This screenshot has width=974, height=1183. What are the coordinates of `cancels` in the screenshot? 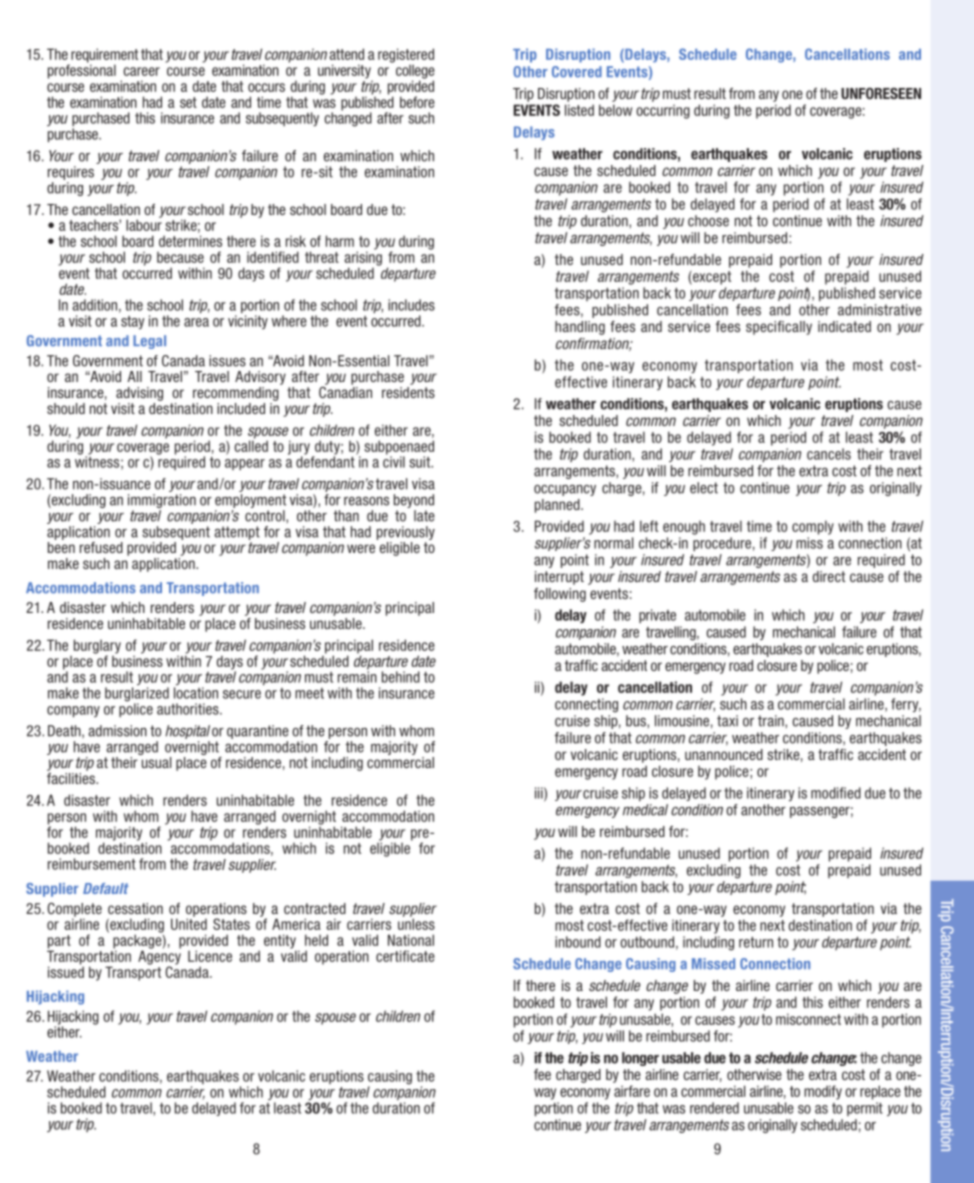 It's located at (829, 454).
